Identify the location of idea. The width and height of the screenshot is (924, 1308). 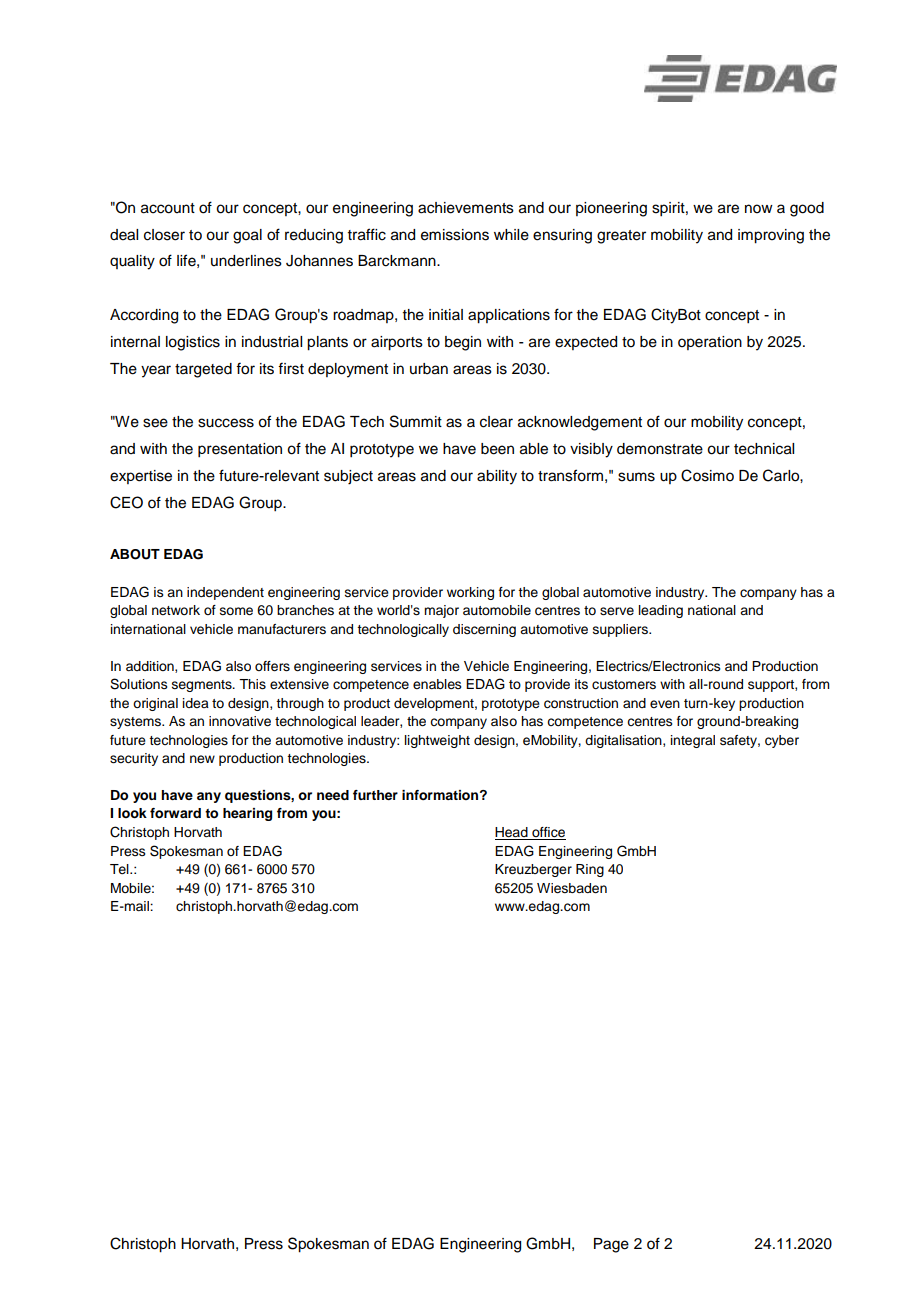
(196, 703).
